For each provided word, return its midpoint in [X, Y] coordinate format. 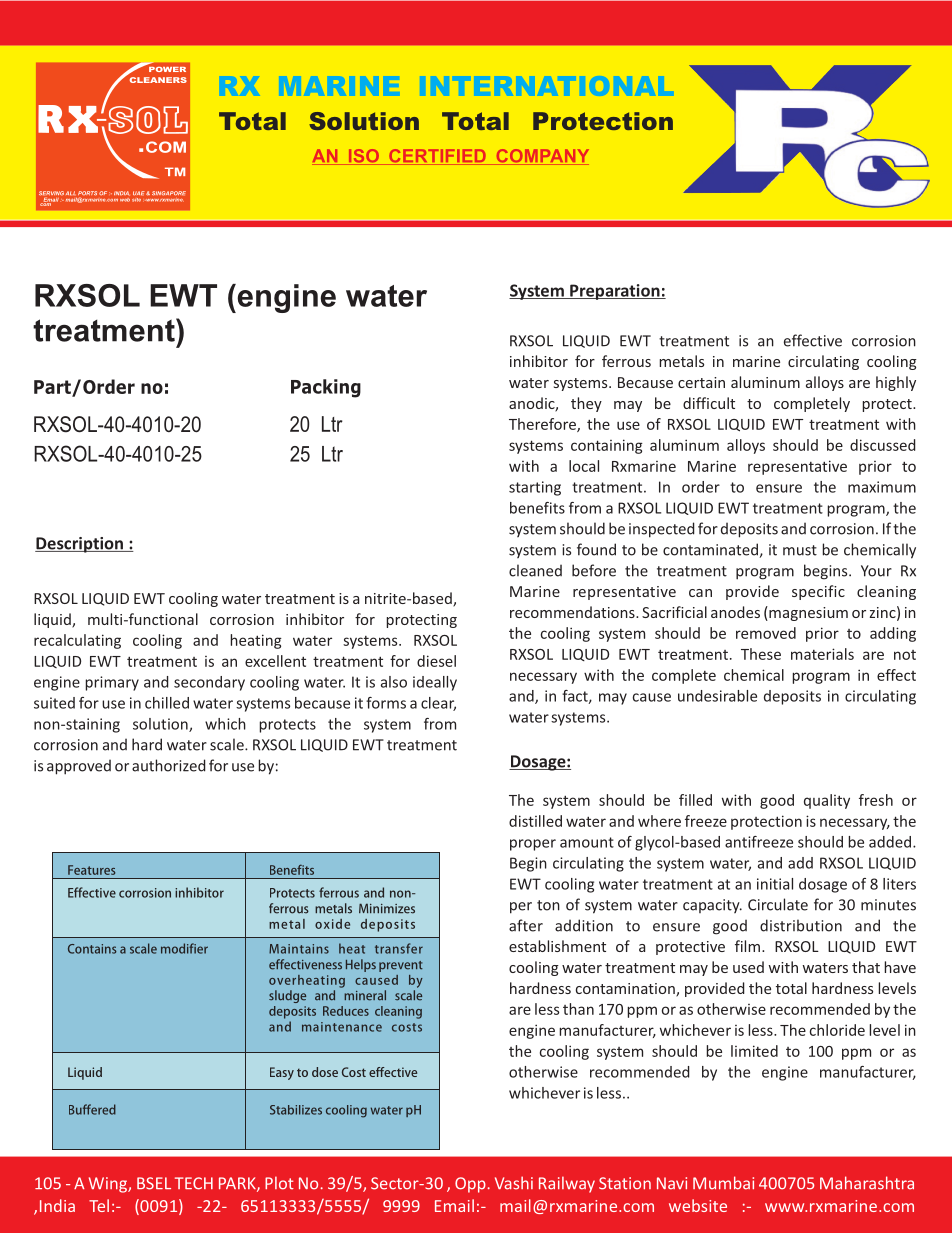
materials [822, 654]
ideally [435, 683]
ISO [363, 157]
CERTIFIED [437, 157]
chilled [167, 703]
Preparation [615, 292]
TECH [194, 1183]
